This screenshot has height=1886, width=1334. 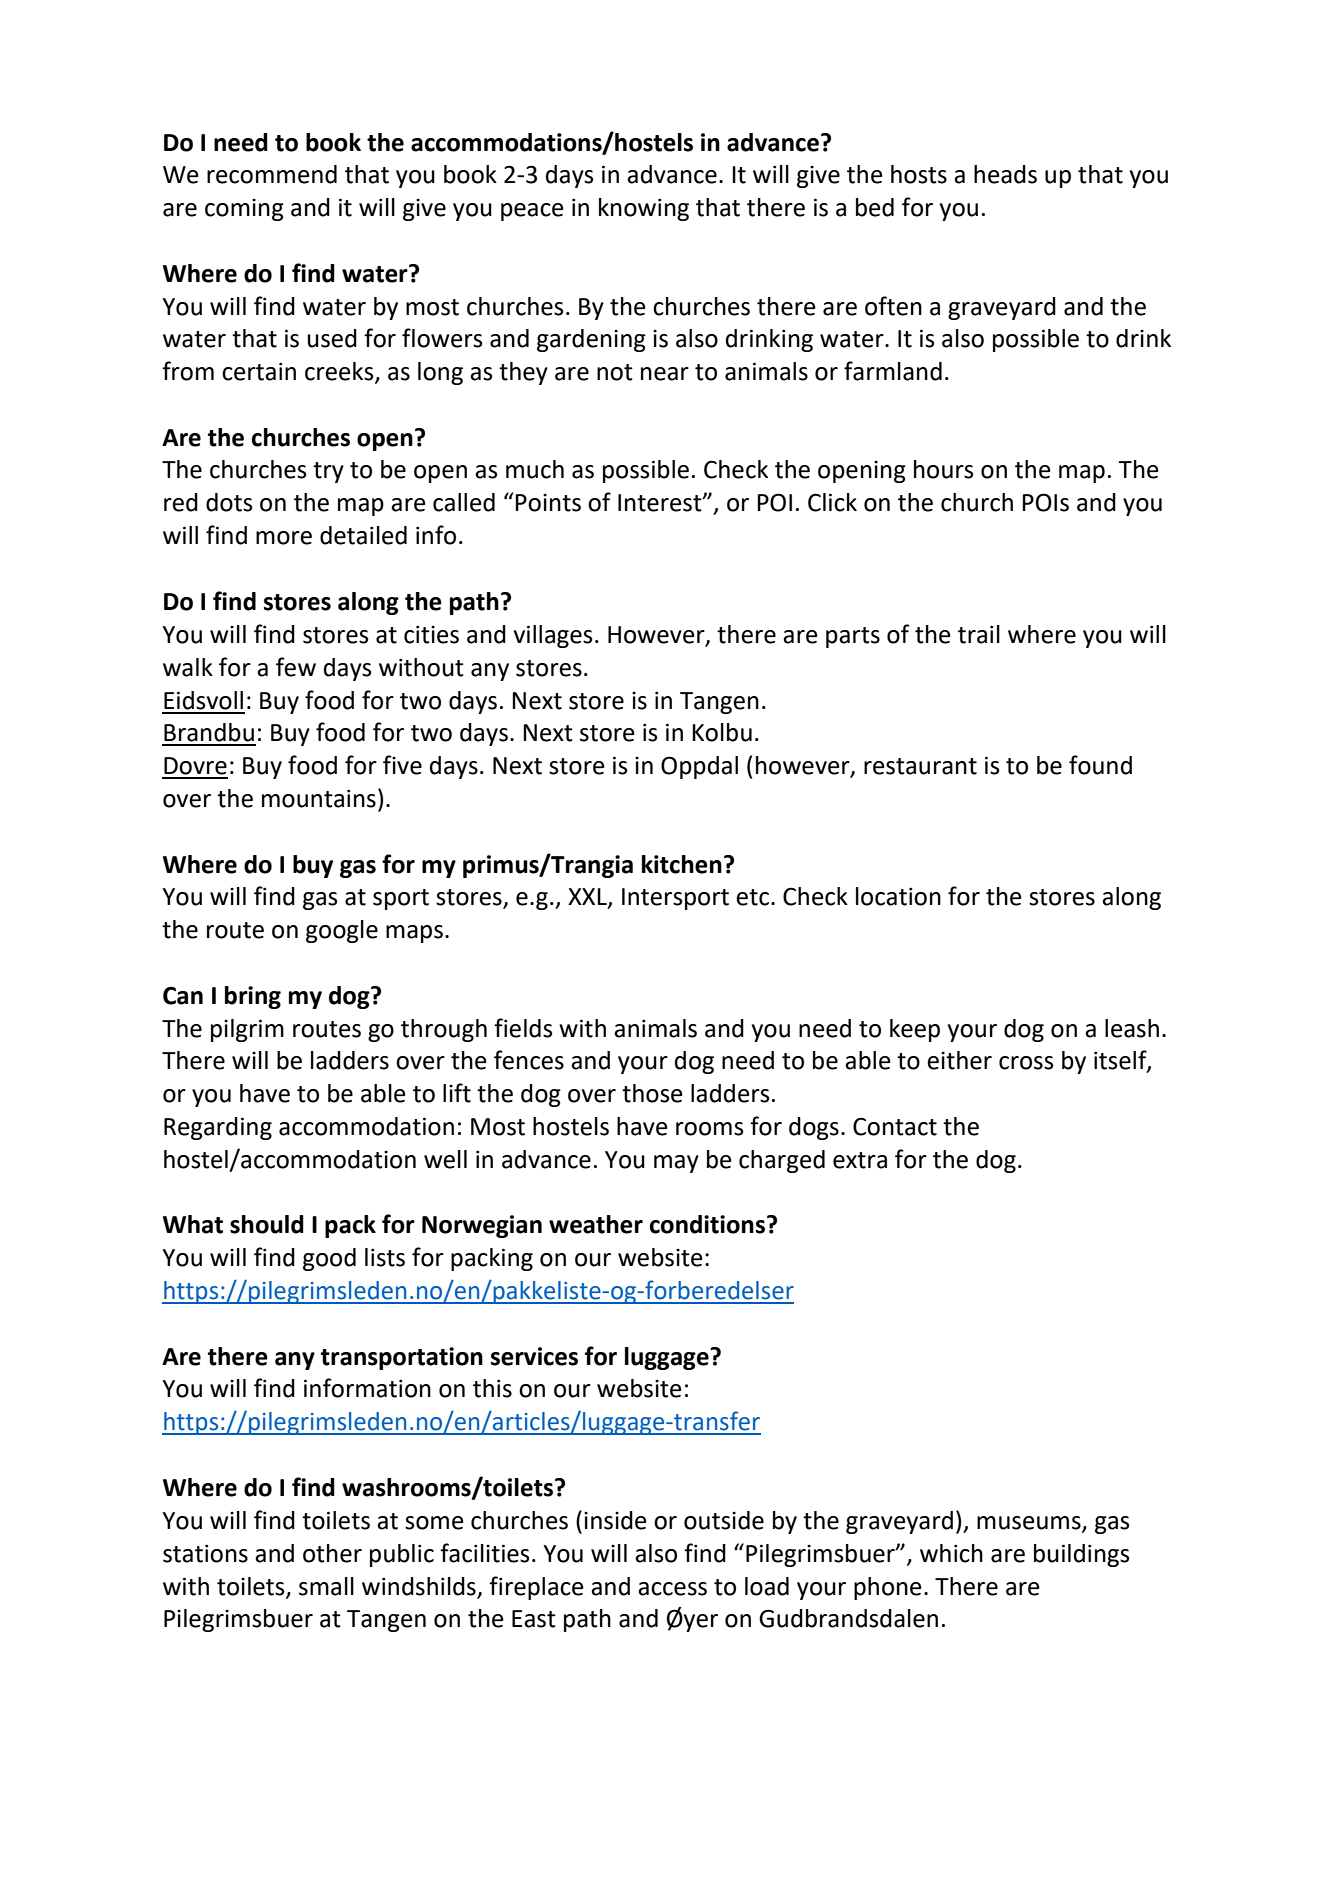 What do you see at coordinates (267, 1224) in the screenshot?
I see `should` at bounding box center [267, 1224].
